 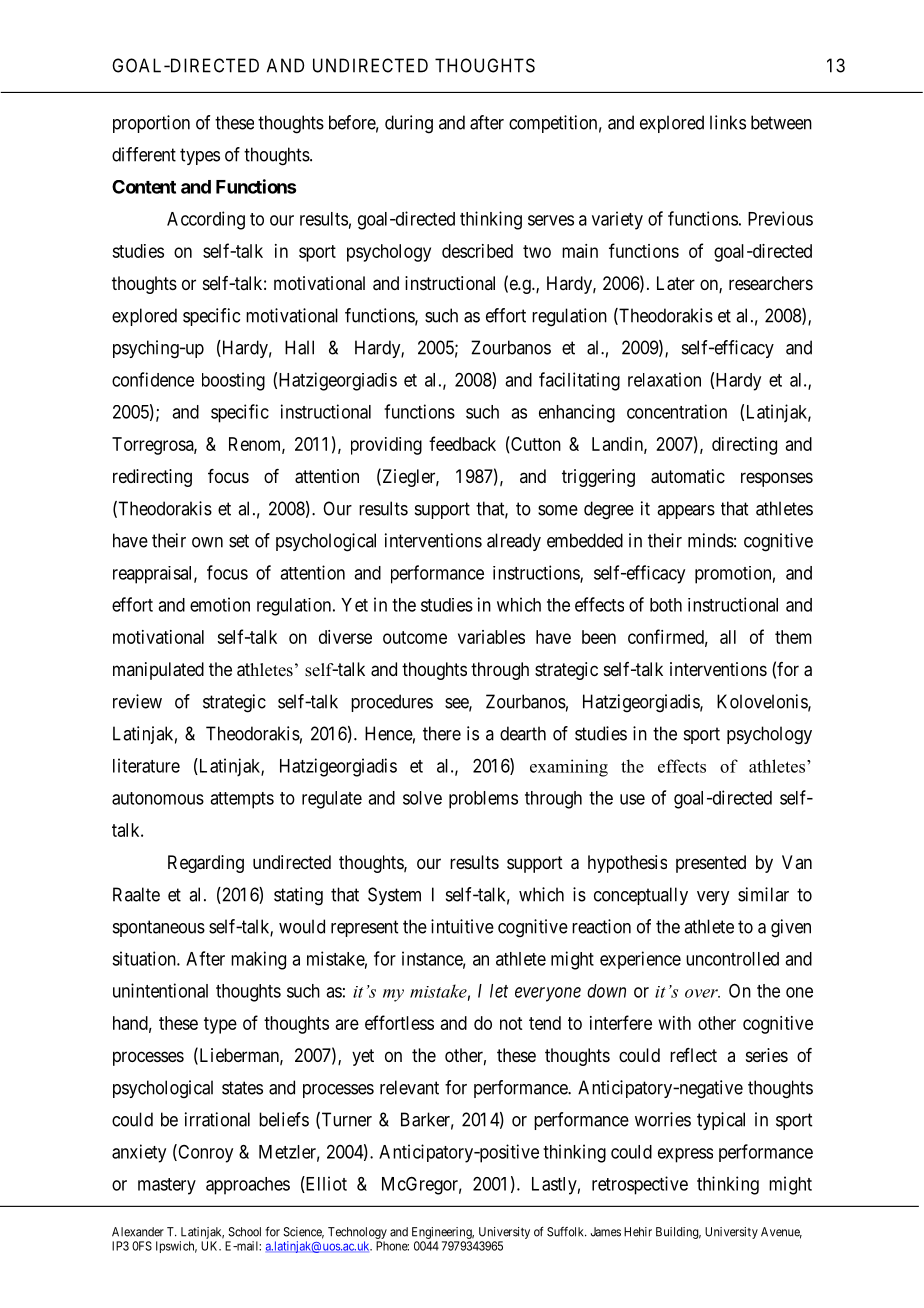 What do you see at coordinates (728, 122) in the screenshot?
I see `links` at bounding box center [728, 122].
